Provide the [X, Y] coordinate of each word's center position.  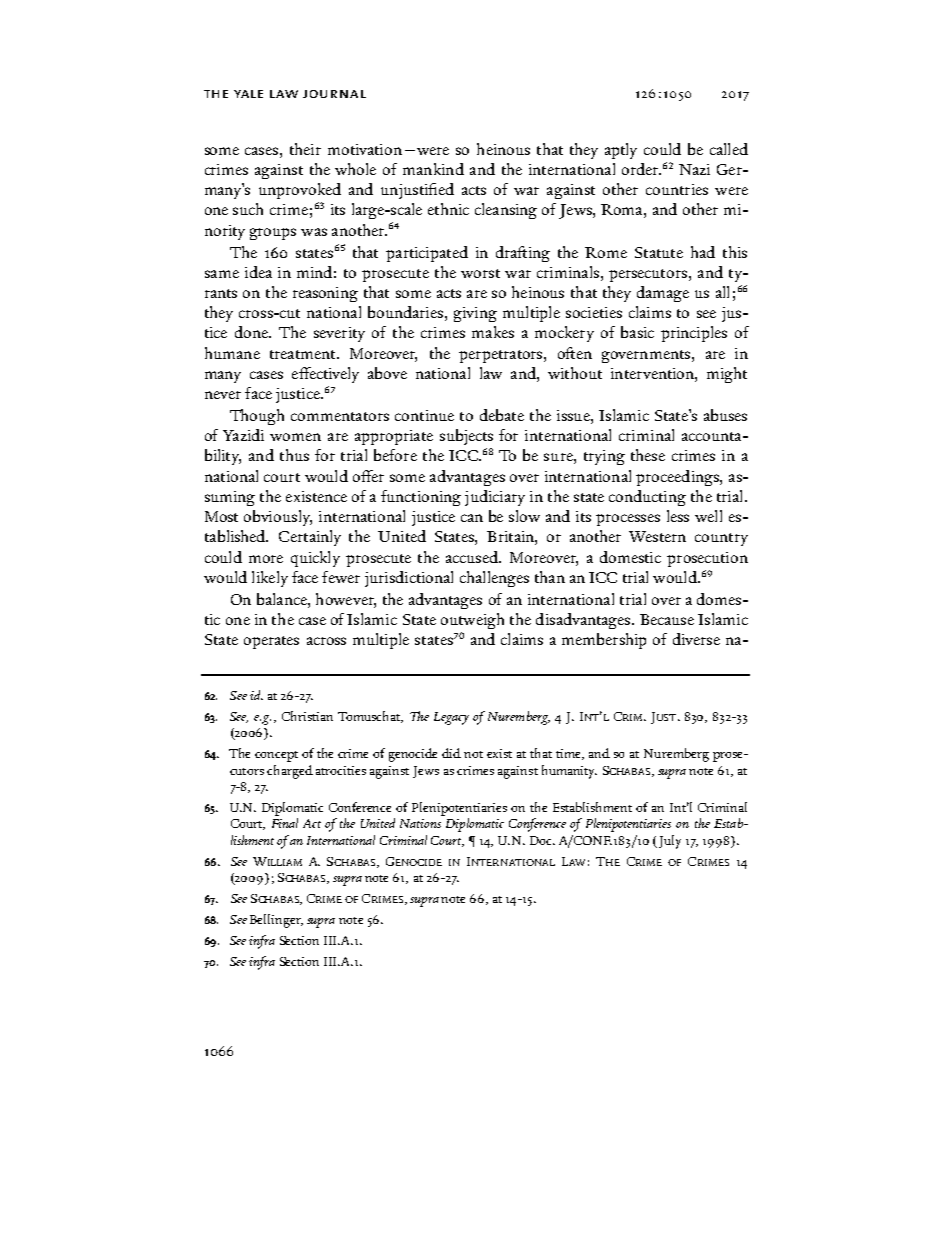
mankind [433, 169]
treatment [304, 354]
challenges [494, 579]
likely [270, 579]
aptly [621, 151]
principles [694, 334]
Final [285, 823]
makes [493, 332]
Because [667, 619]
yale [248, 94]
